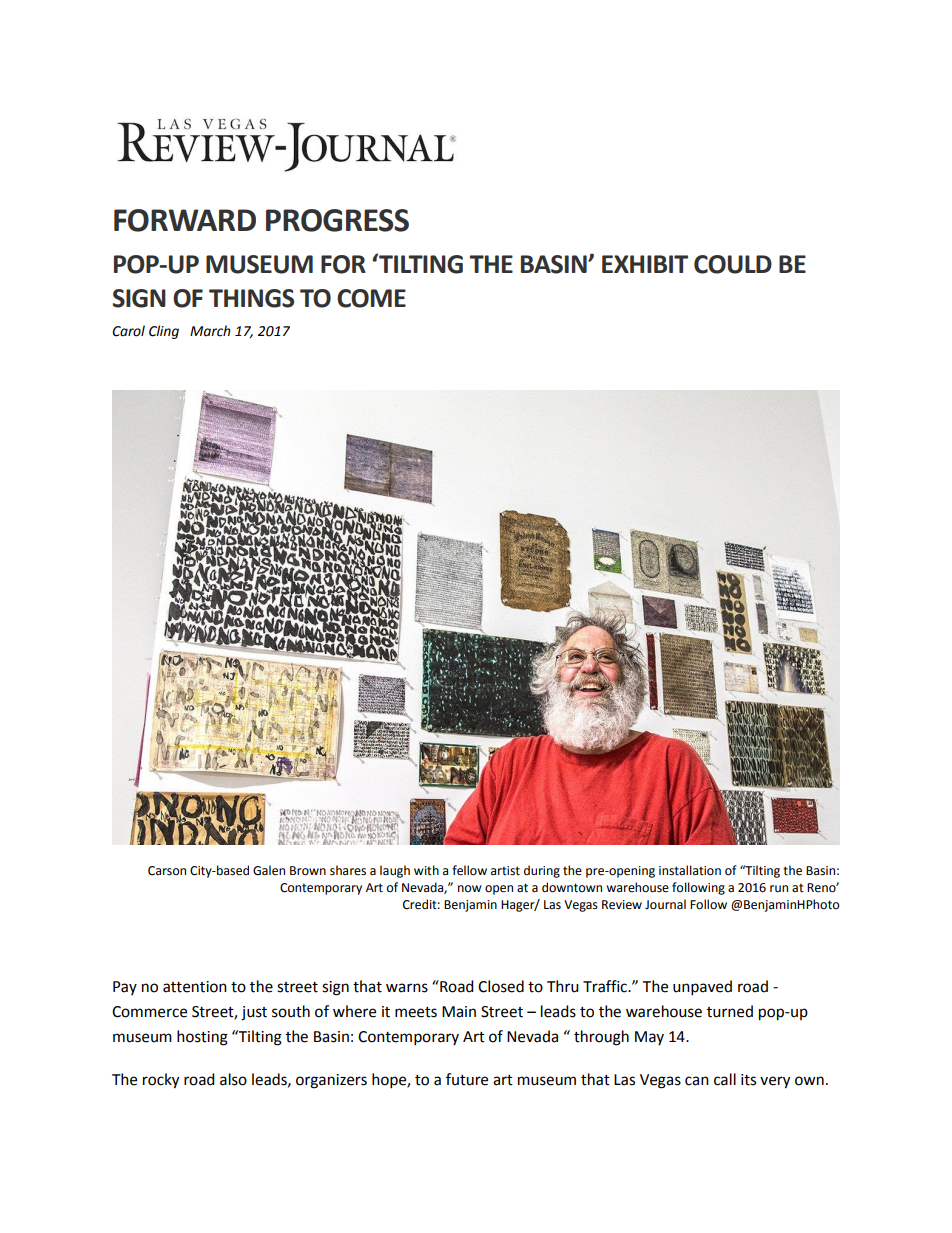  What do you see at coordinates (167, 871) in the page?
I see `Carson` at bounding box center [167, 871].
